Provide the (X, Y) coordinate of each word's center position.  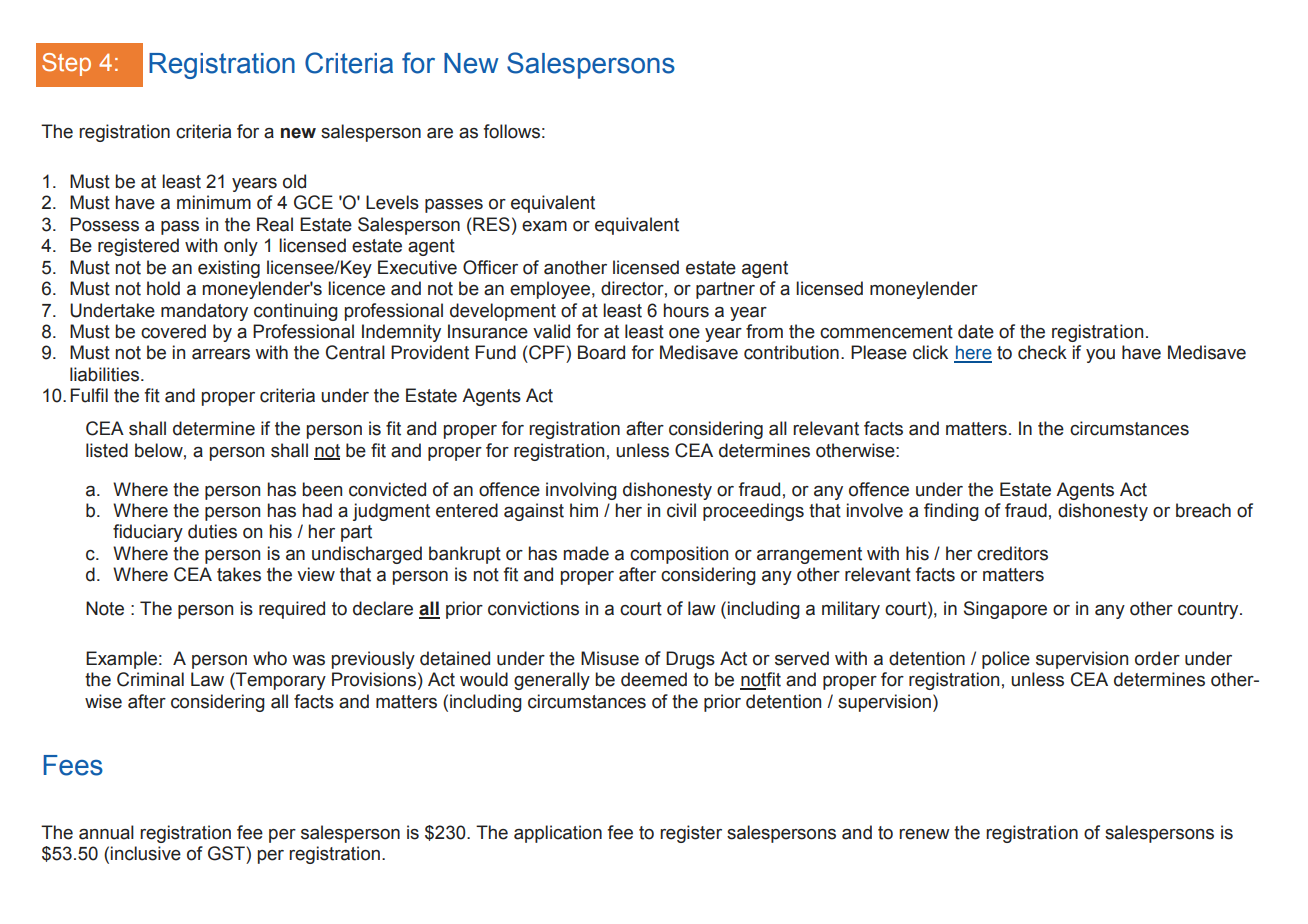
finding (951, 512)
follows (511, 131)
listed (107, 450)
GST (226, 853)
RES (491, 224)
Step (66, 64)
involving (581, 491)
